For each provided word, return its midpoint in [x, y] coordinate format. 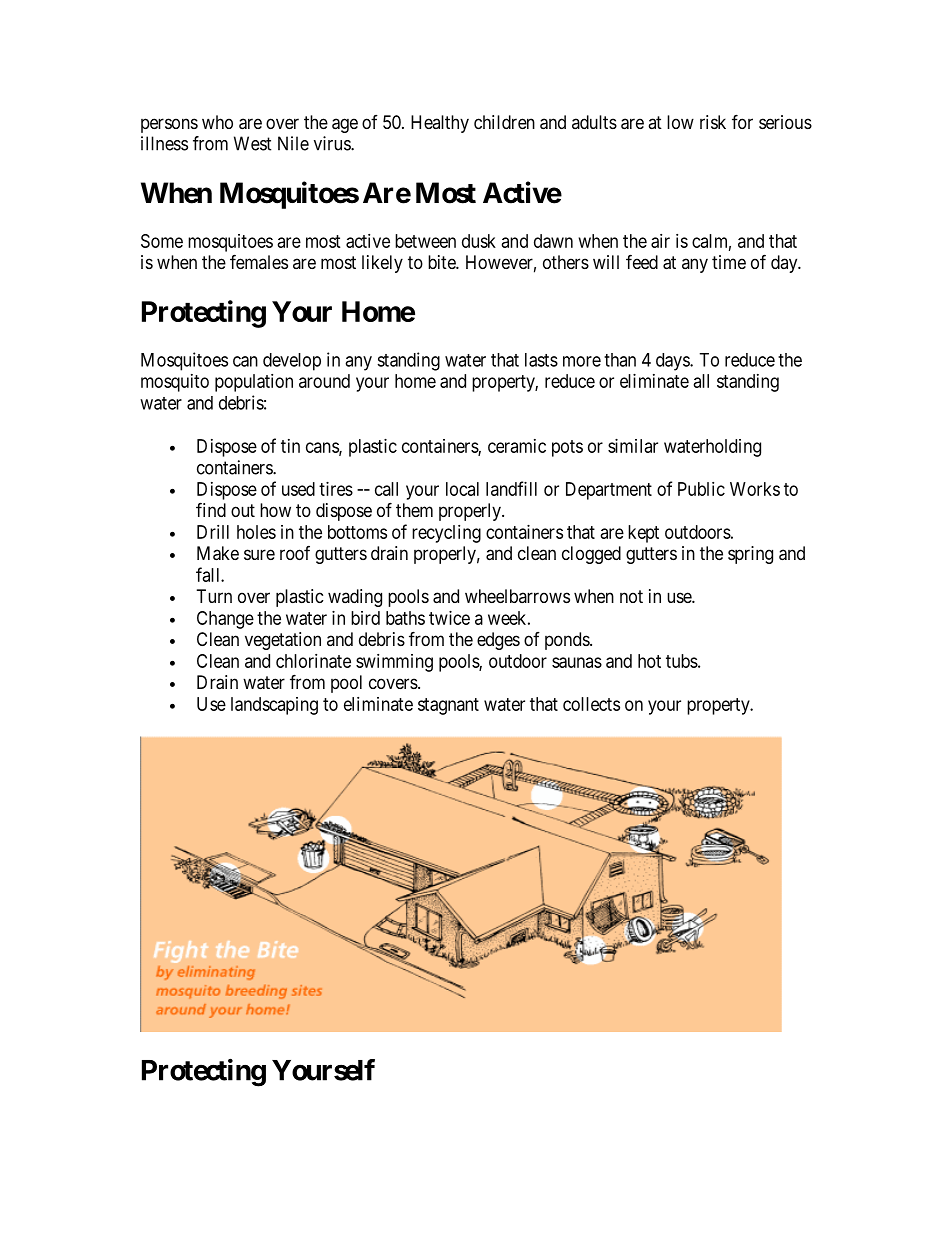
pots [567, 448]
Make [218, 553]
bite [442, 262]
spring [750, 555]
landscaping [274, 706]
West [253, 143]
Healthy [440, 124]
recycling [446, 534]
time [729, 262]
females [259, 261]
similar [633, 446]
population [254, 383]
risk [713, 122]
